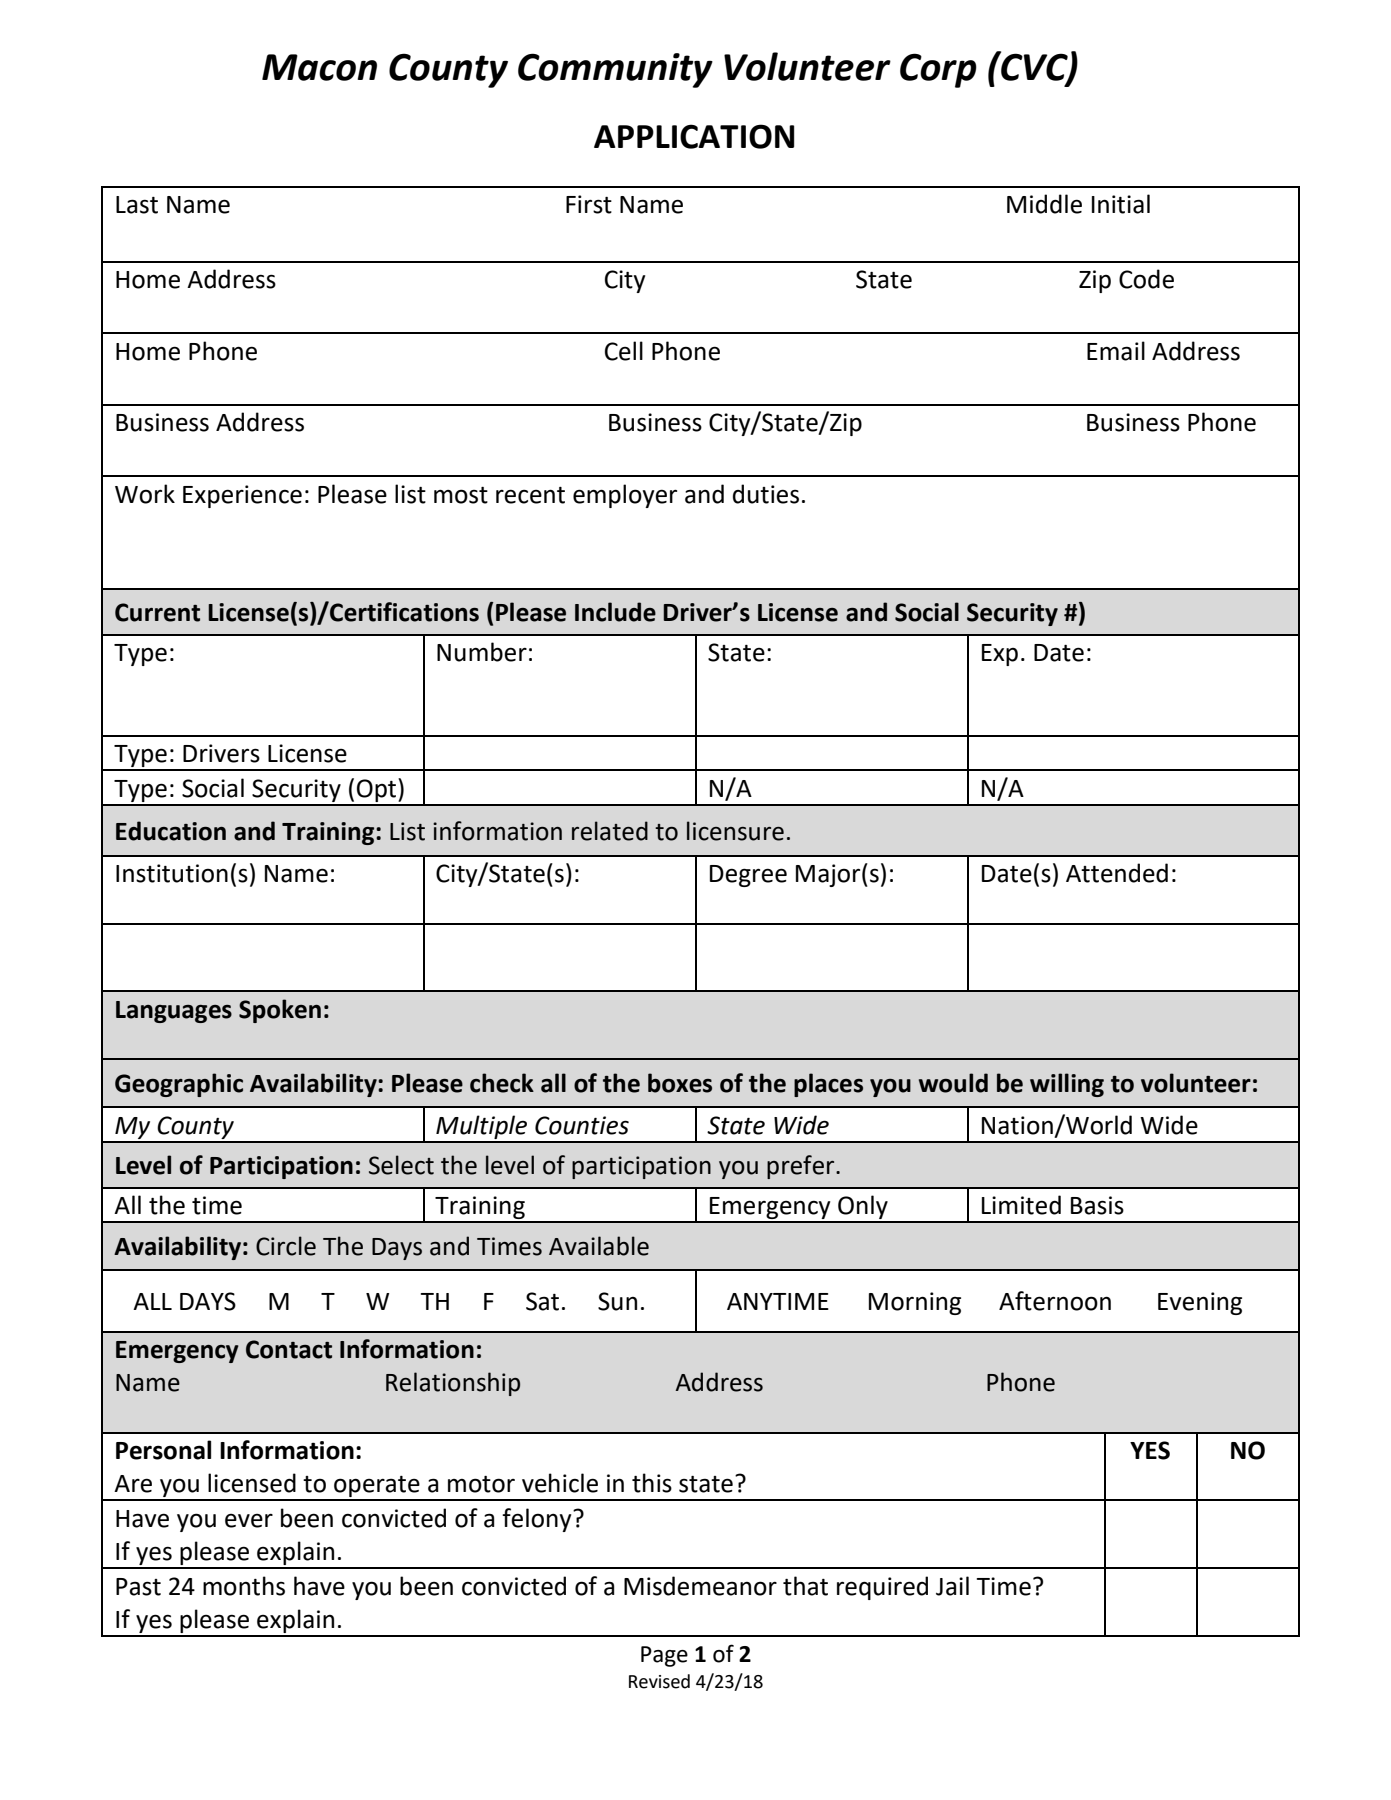 This screenshot has height=1800, width=1391. Describe the element at coordinates (694, 136) in the screenshot. I see `APPLICATION` at that location.
